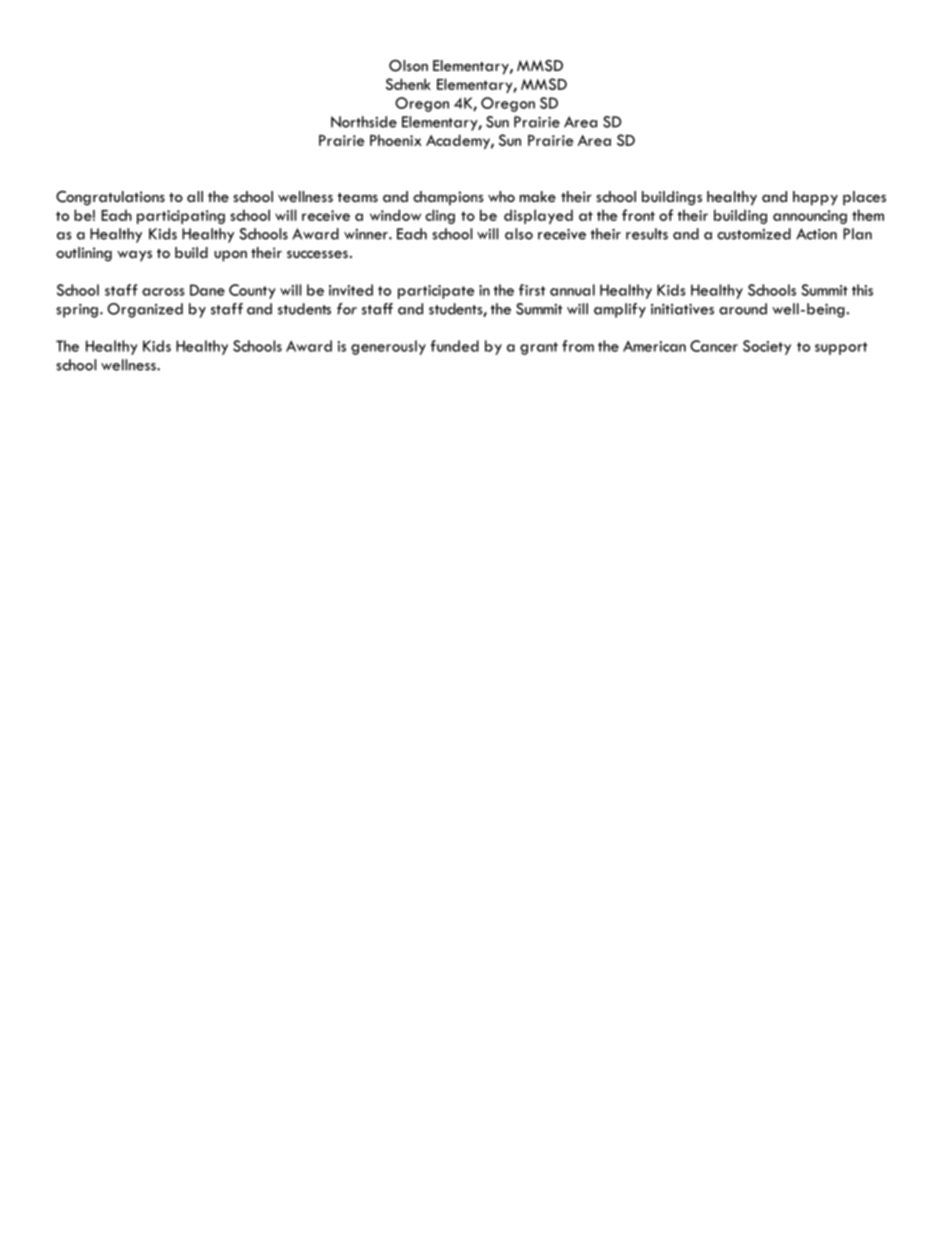  What do you see at coordinates (396, 140) in the document?
I see `Phoenix` at bounding box center [396, 140].
